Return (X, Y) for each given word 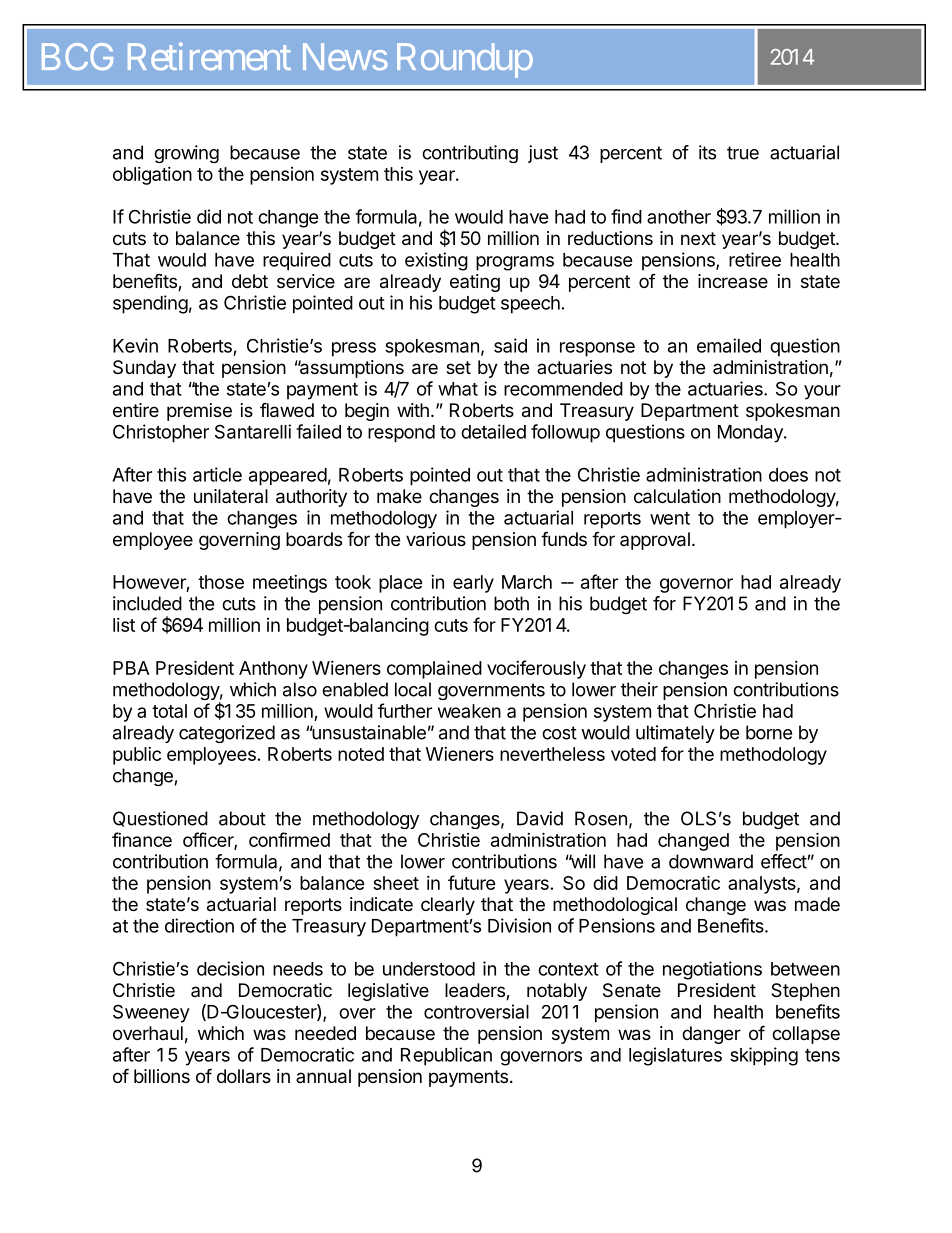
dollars (244, 1076)
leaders (476, 991)
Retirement (209, 56)
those (221, 582)
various (436, 539)
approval (655, 541)
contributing (470, 154)
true (743, 153)
